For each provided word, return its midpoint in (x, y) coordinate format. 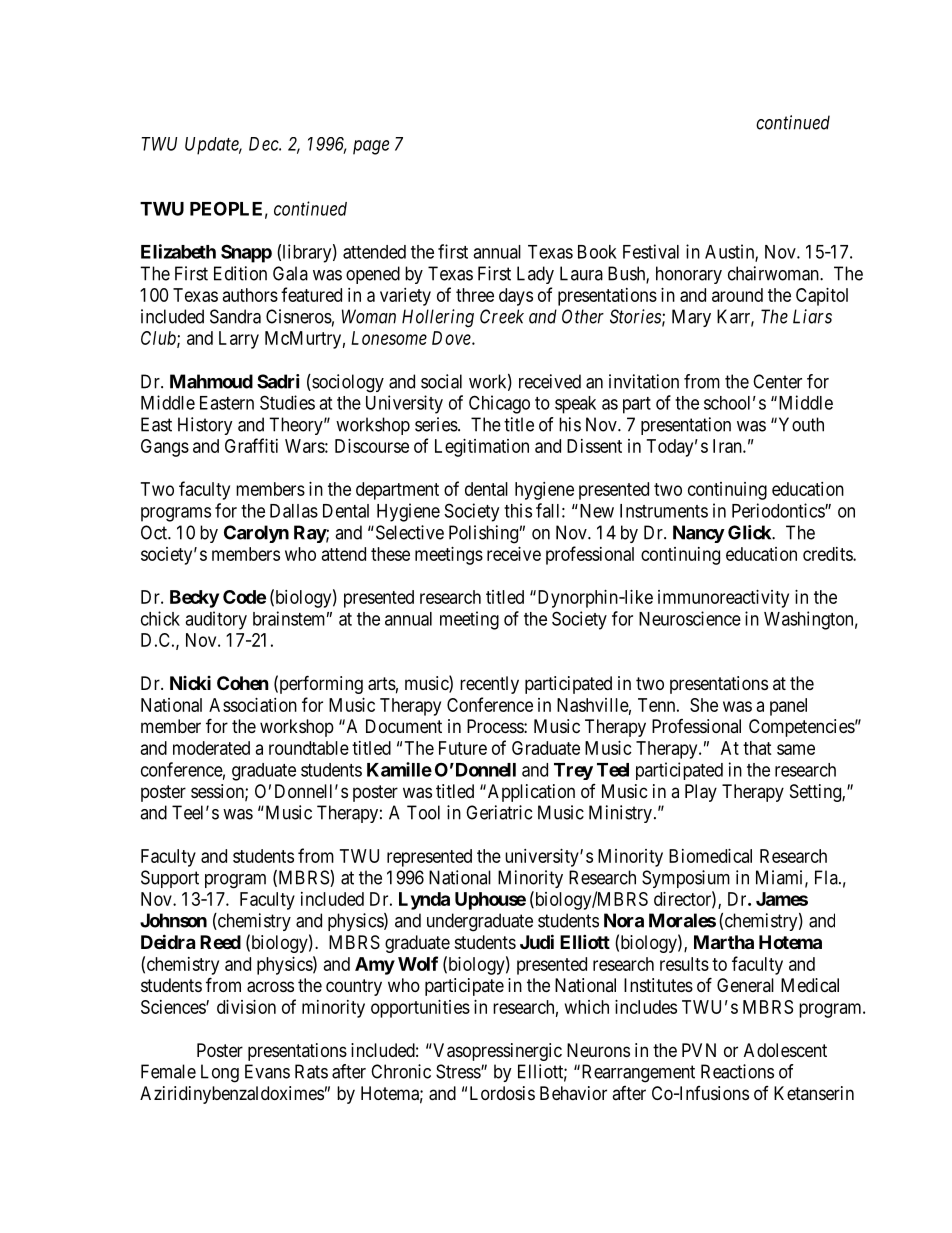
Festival (651, 251)
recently (489, 685)
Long (220, 1073)
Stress (459, 1071)
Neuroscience (690, 618)
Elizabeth (178, 251)
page (371, 147)
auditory (216, 620)
